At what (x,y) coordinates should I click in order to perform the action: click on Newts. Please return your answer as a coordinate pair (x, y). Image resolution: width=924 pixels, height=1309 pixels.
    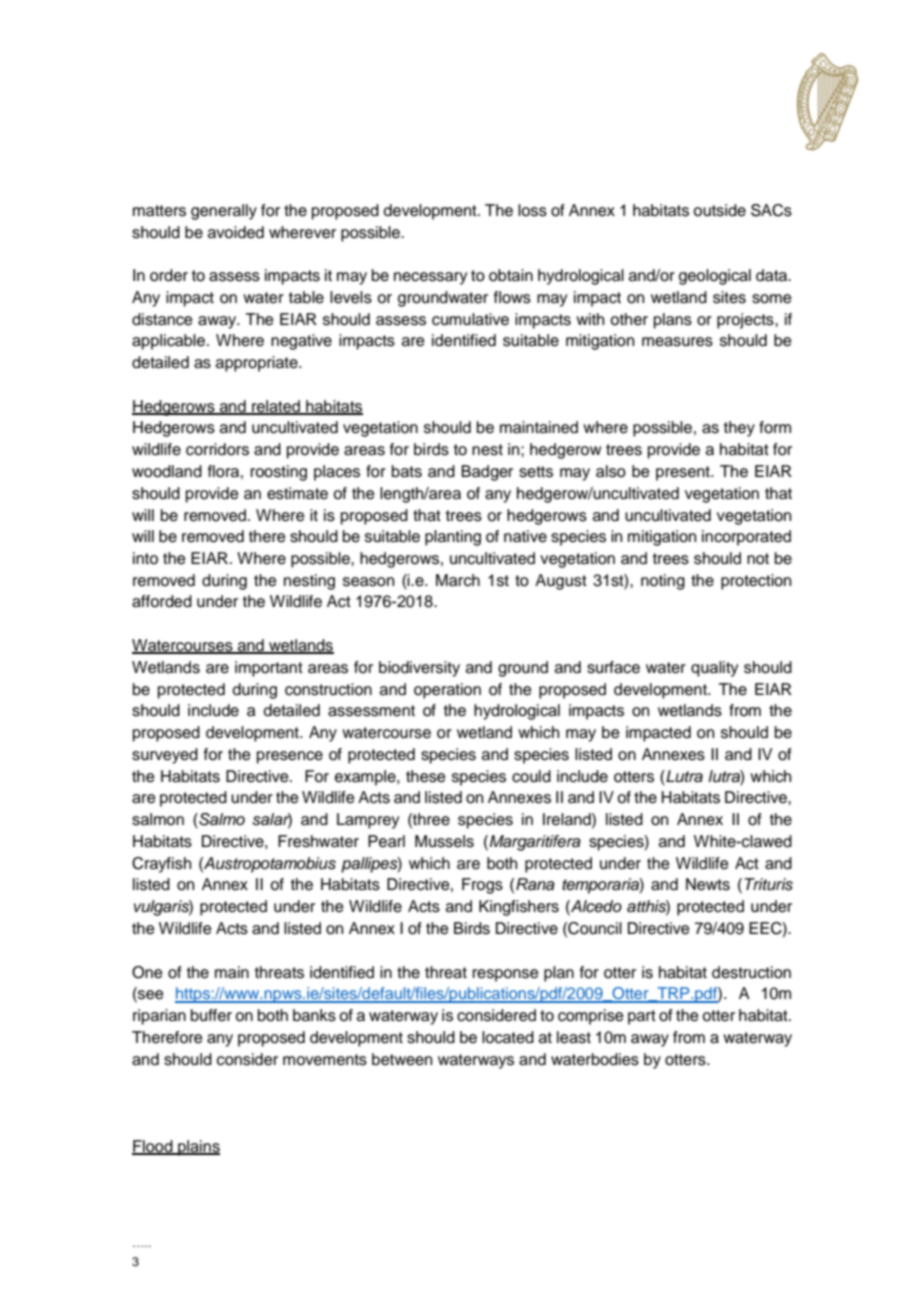
    Looking at the image, I should click on (708, 884).
